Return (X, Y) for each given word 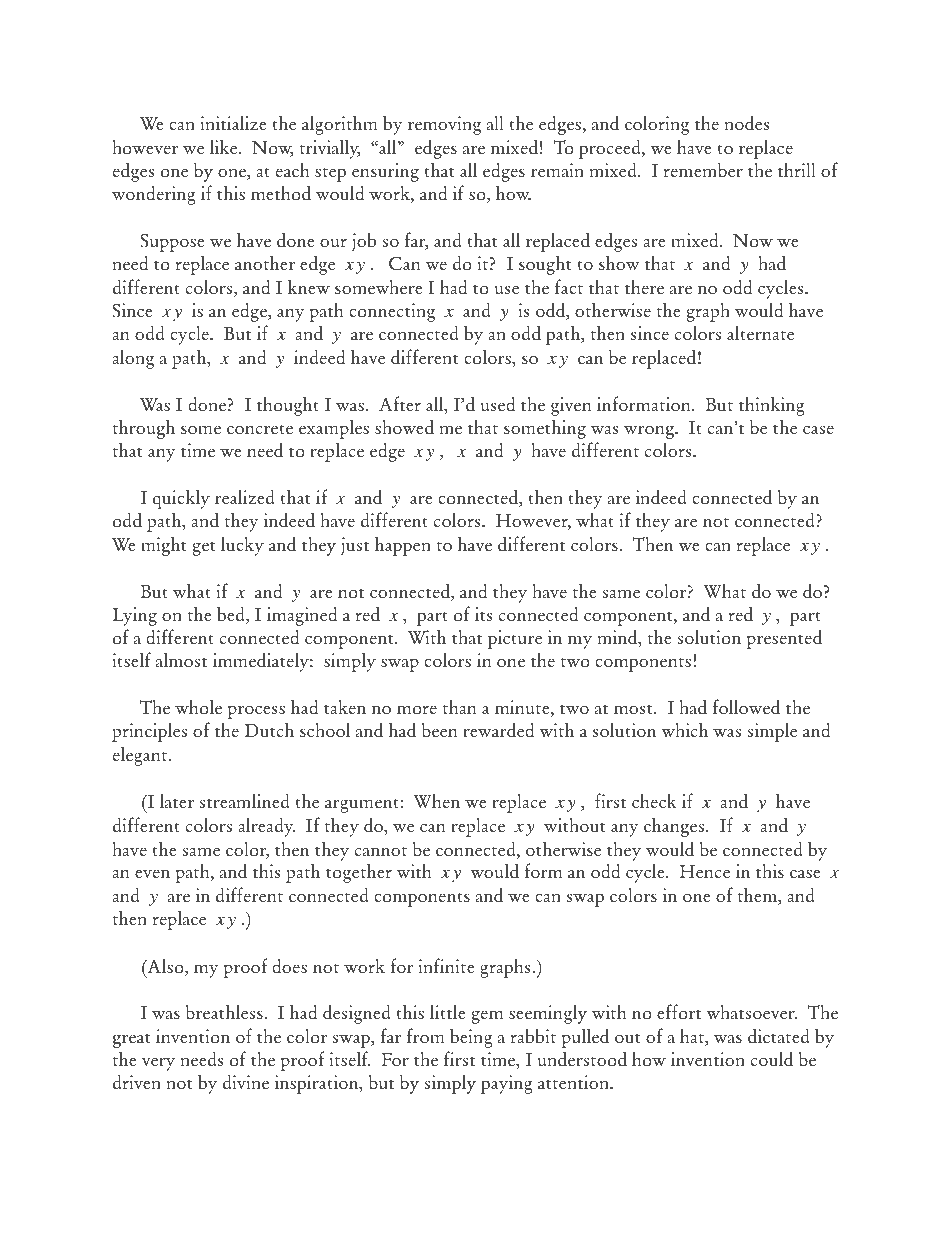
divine (246, 1082)
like (225, 146)
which (684, 730)
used (497, 404)
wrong (650, 432)
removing (444, 125)
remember (703, 170)
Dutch (269, 730)
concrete (260, 430)
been (440, 730)
